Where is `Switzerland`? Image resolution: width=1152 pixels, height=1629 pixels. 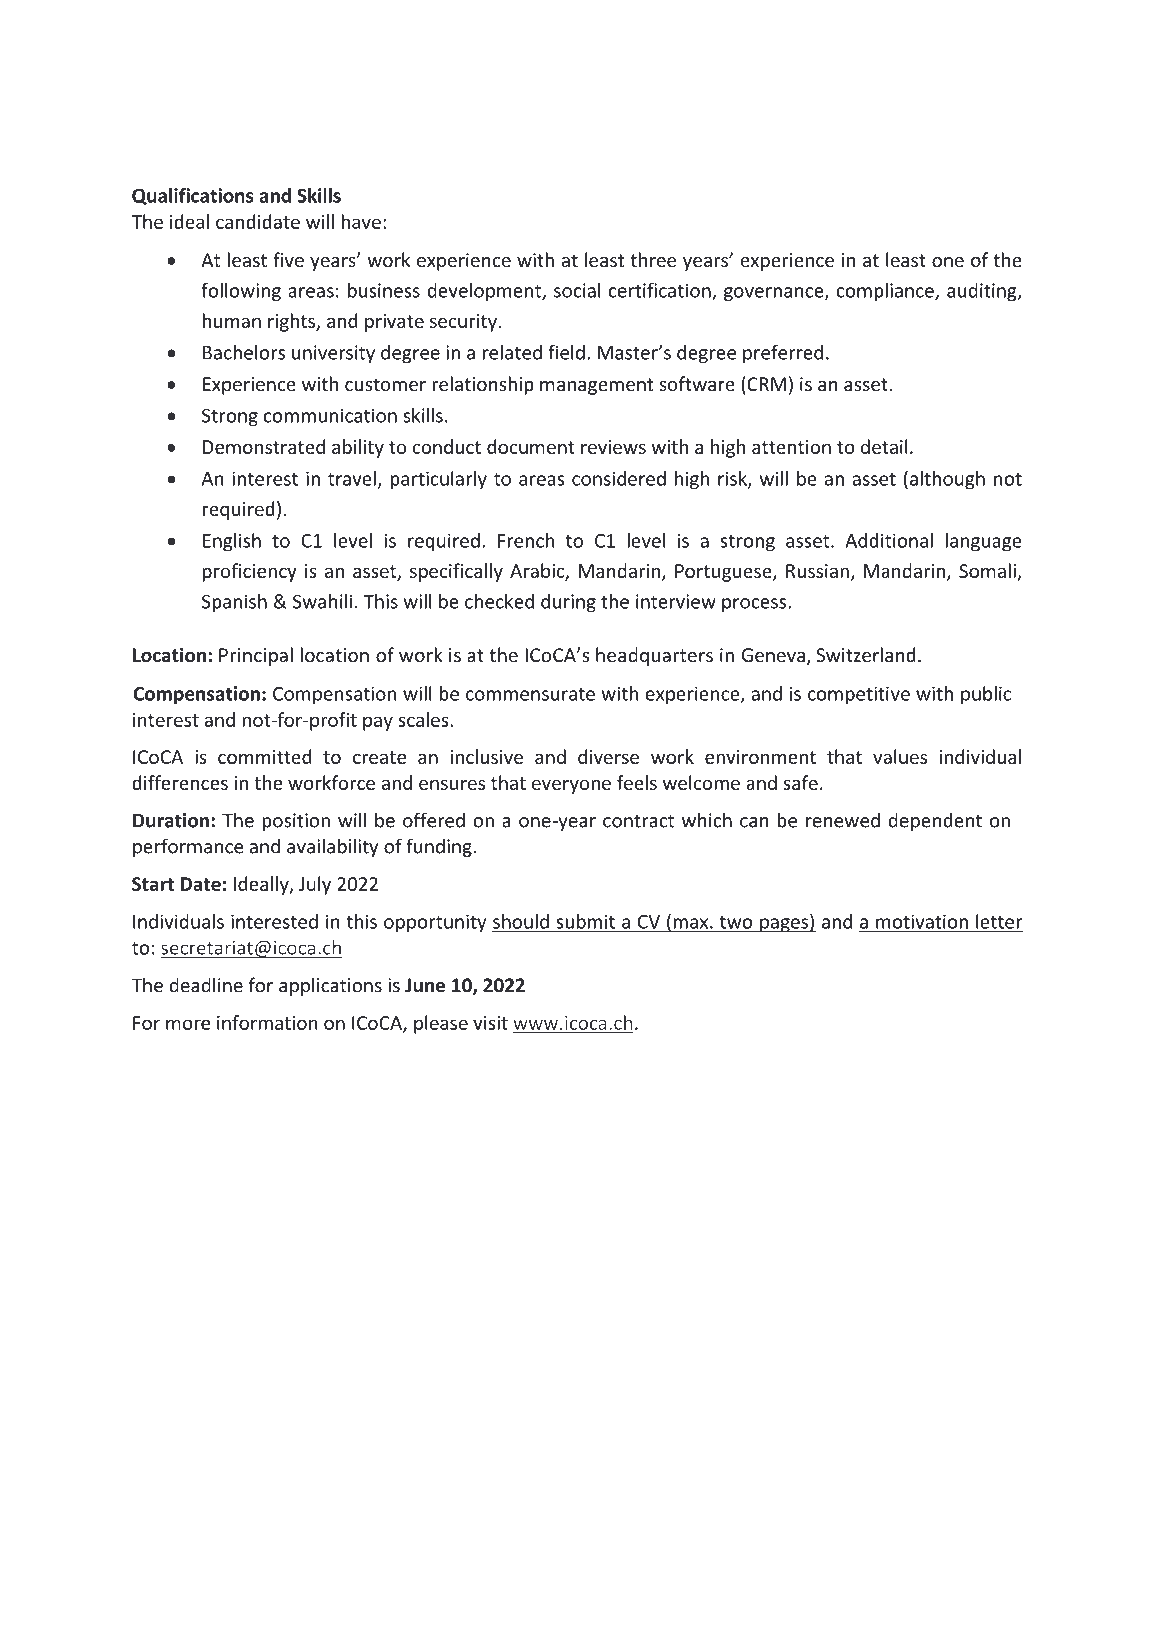 Switzerland is located at coordinates (866, 654).
